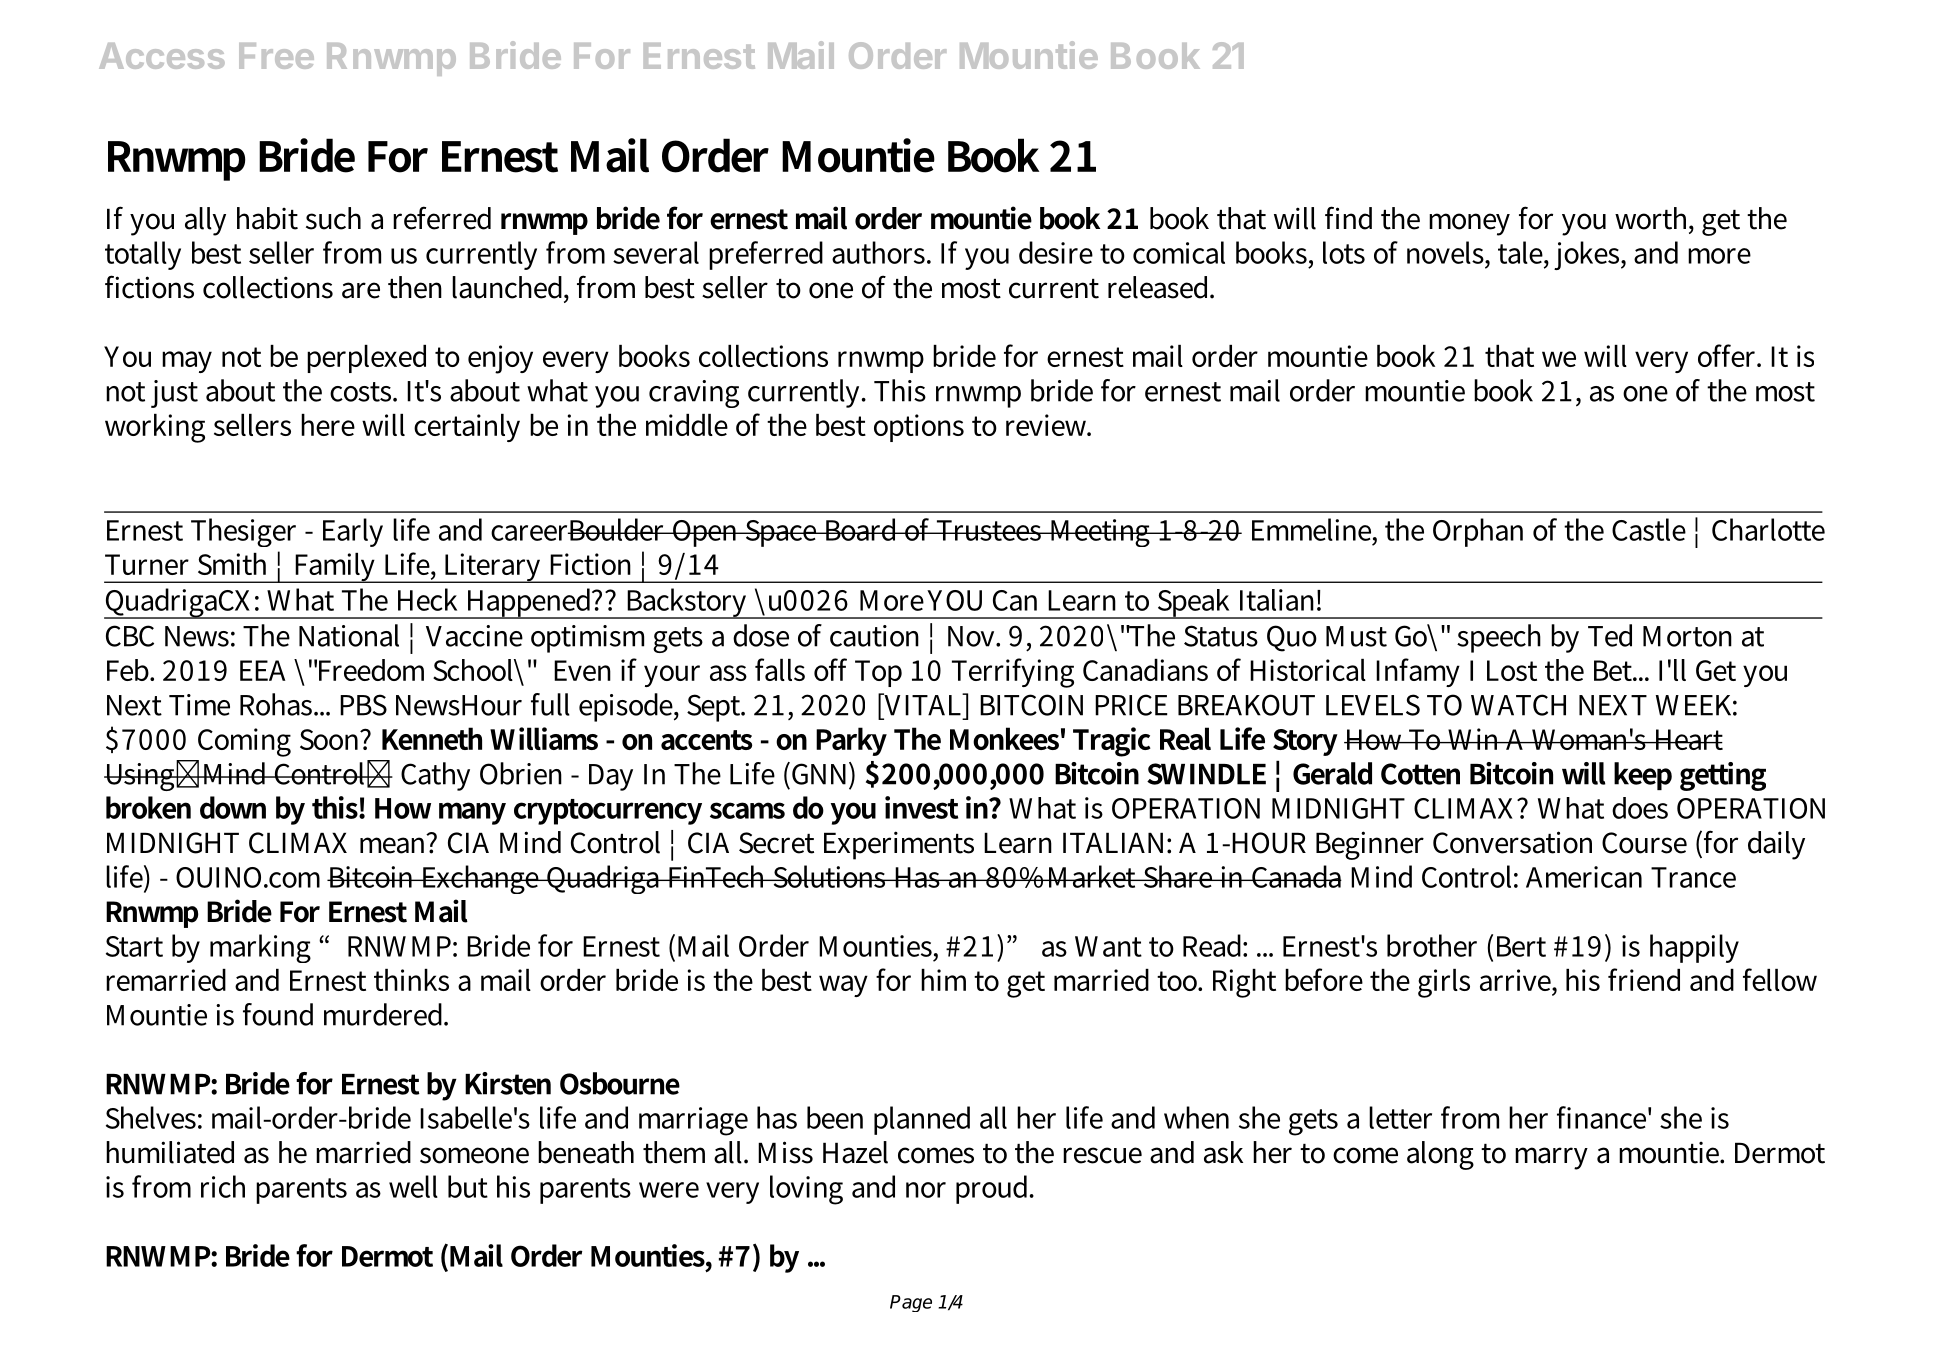 The height and width of the screenshot is (1367, 1933). Describe the element at coordinates (162, 56) in the screenshot. I see `Access` at that location.
